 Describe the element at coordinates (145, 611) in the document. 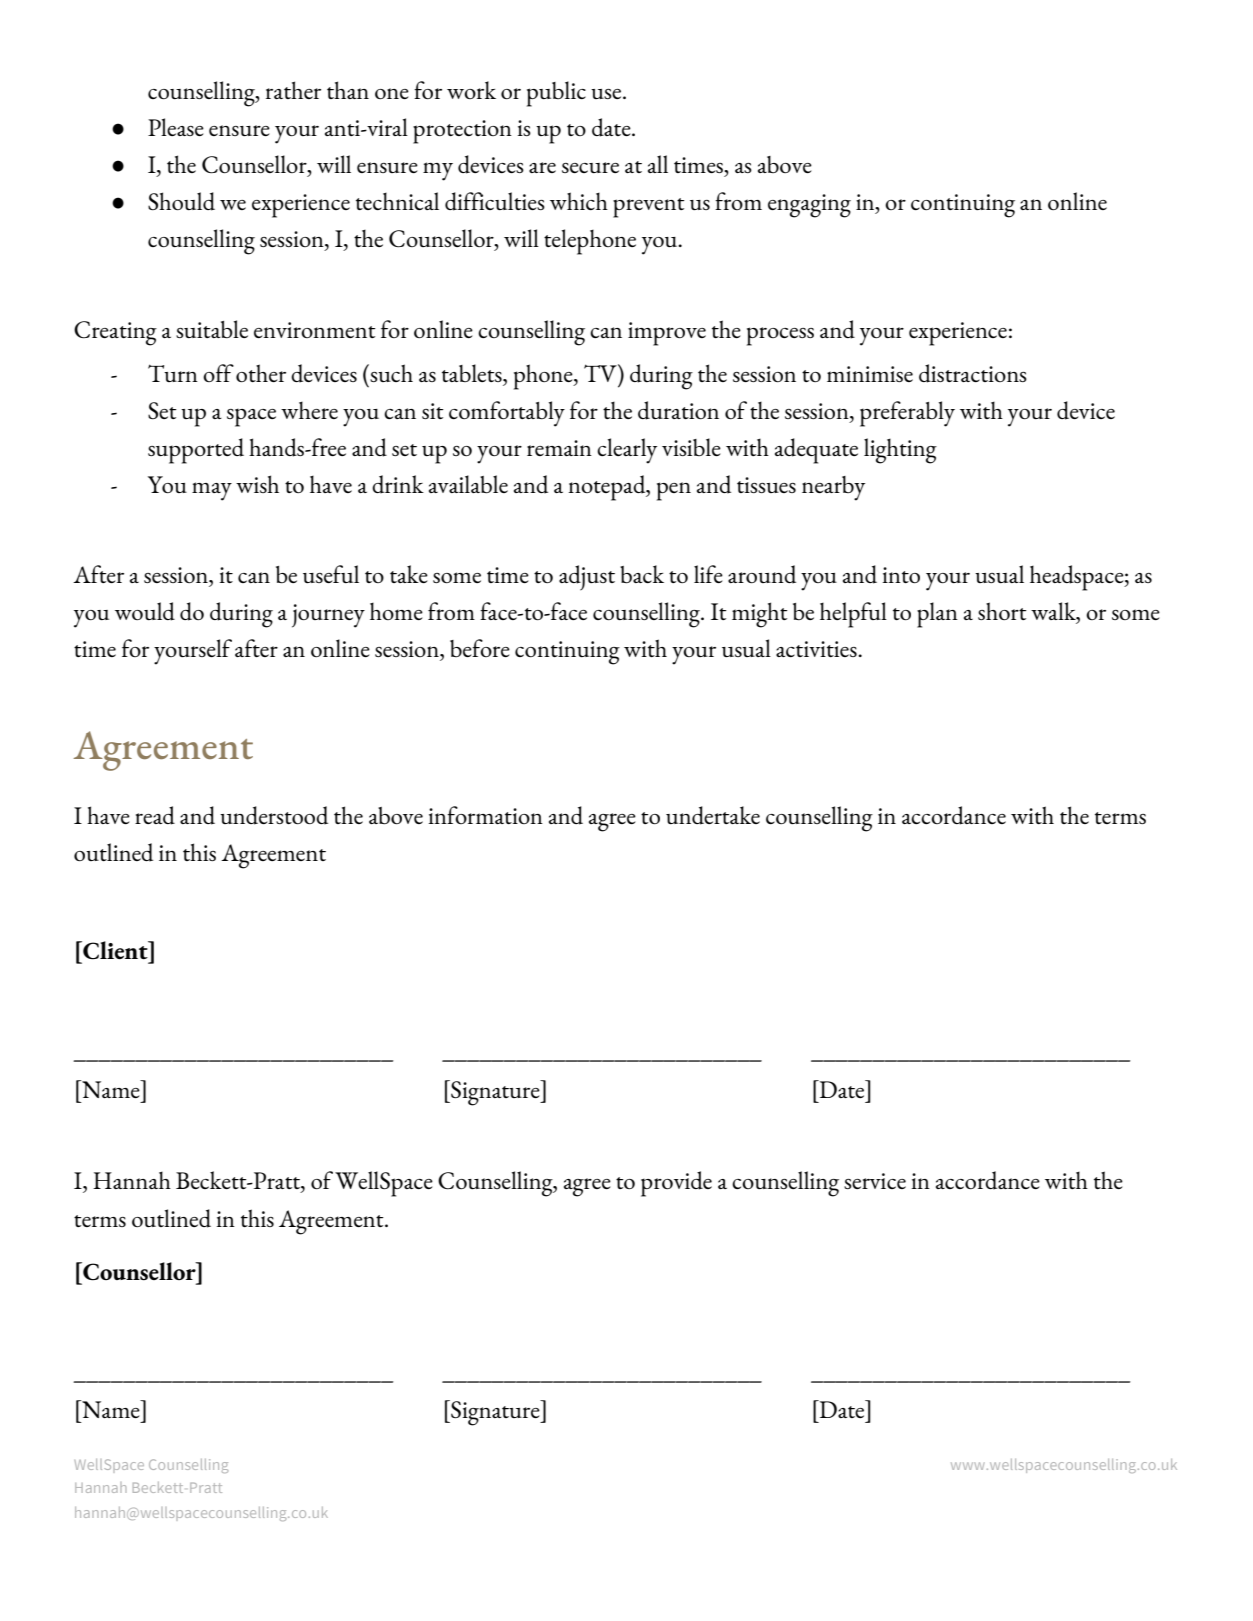

I see `would` at that location.
